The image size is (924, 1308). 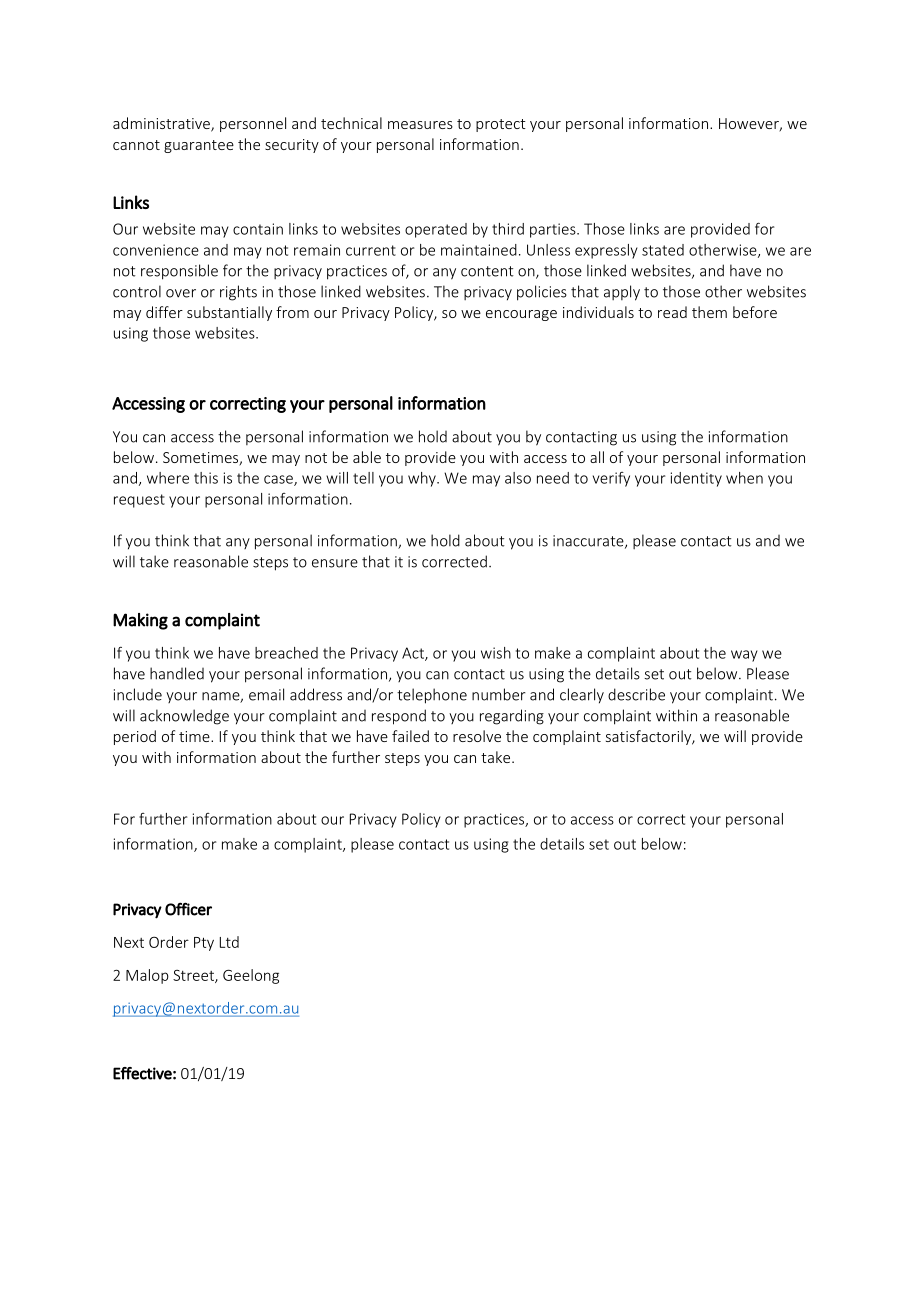 What do you see at coordinates (199, 146) in the page?
I see `guarantee` at bounding box center [199, 146].
